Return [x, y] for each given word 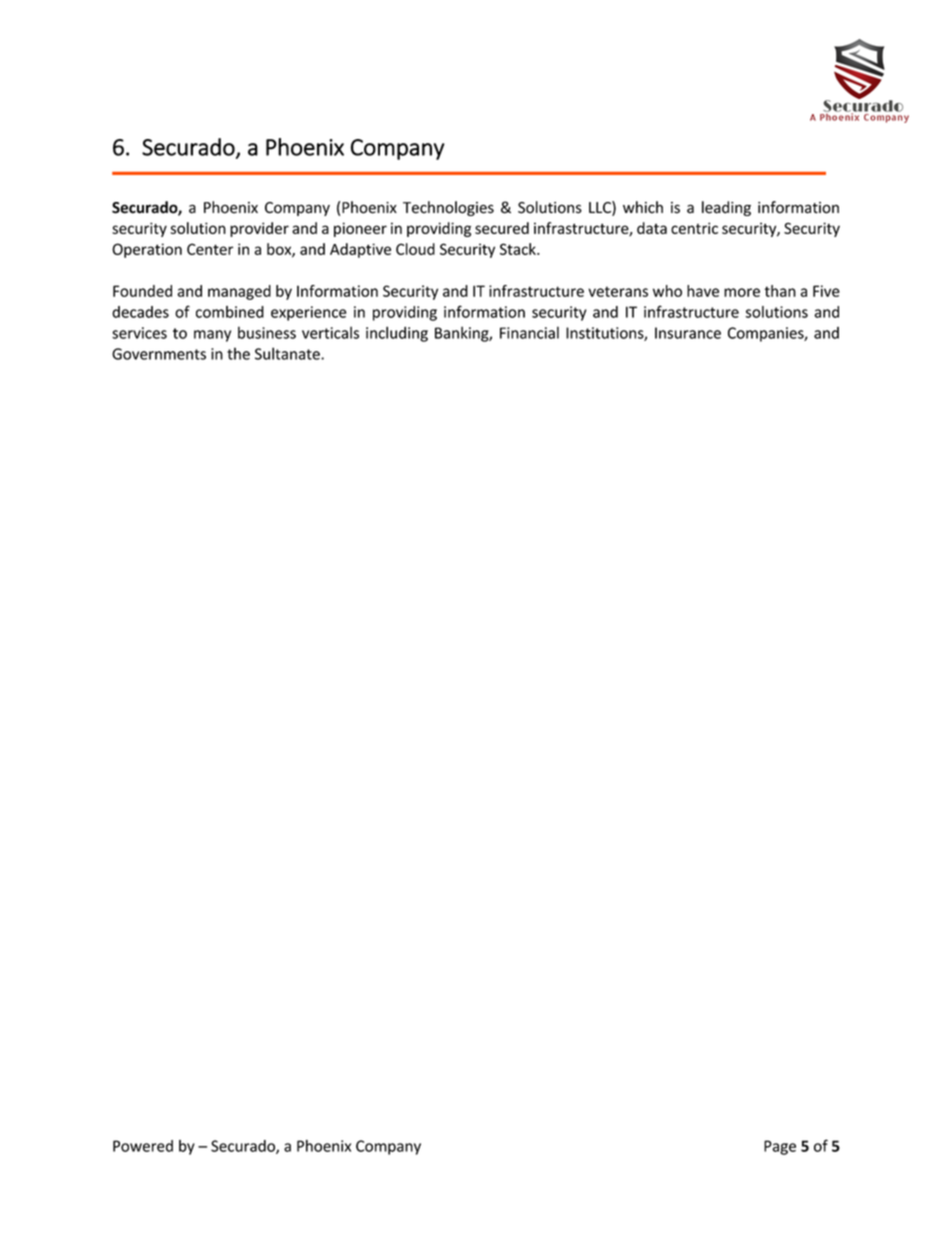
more [742, 292]
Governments [159, 354]
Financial [529, 332]
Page [780, 1147]
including [397, 334]
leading [726, 208]
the [238, 353]
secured [502, 228]
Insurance [688, 333]
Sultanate [288, 353]
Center [210, 249]
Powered [143, 1146]
